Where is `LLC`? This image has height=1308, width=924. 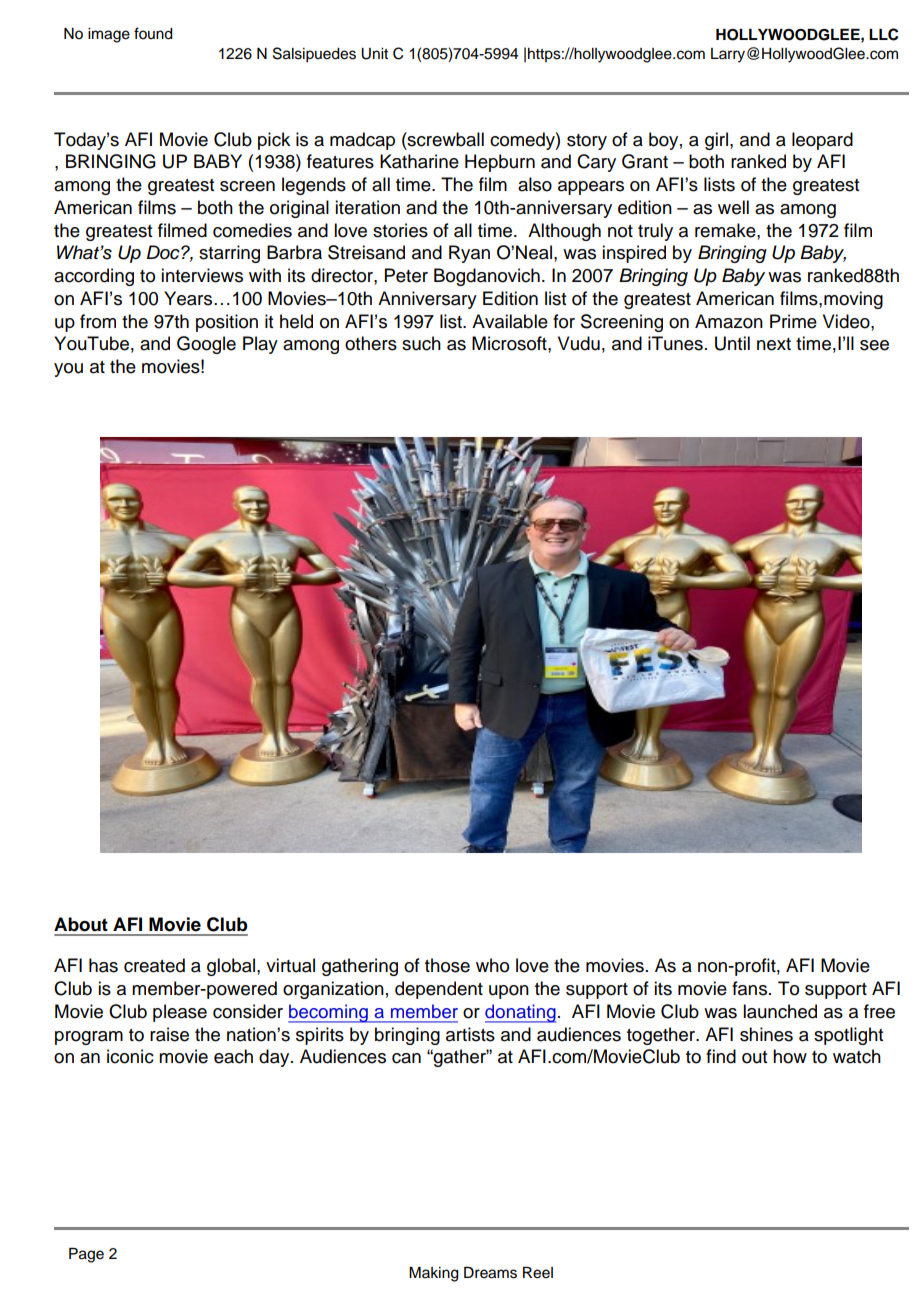 LLC is located at coordinates (884, 34).
